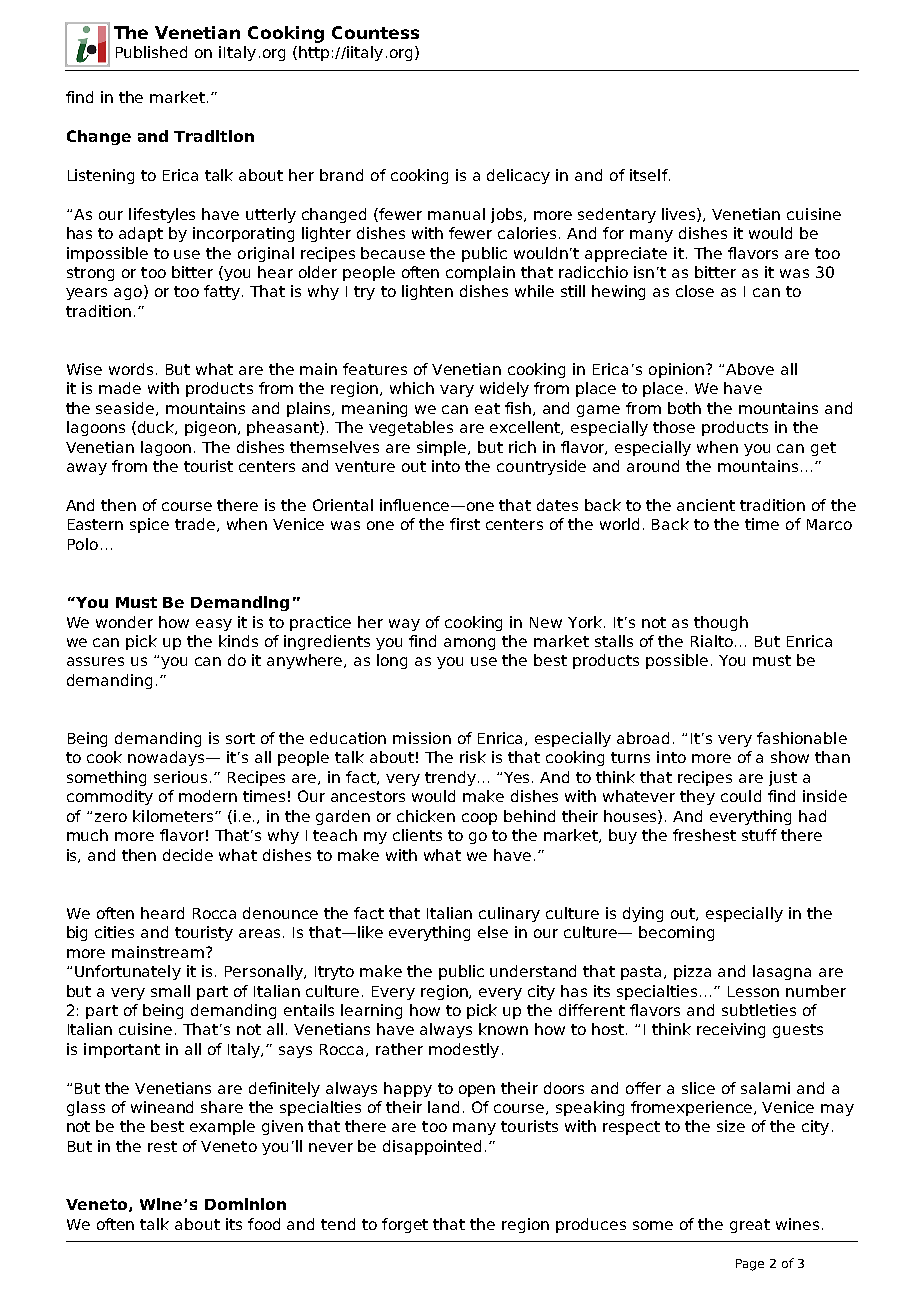 Image resolution: width=924 pixels, height=1308 pixels. I want to click on Dominion, so click(245, 1204).
